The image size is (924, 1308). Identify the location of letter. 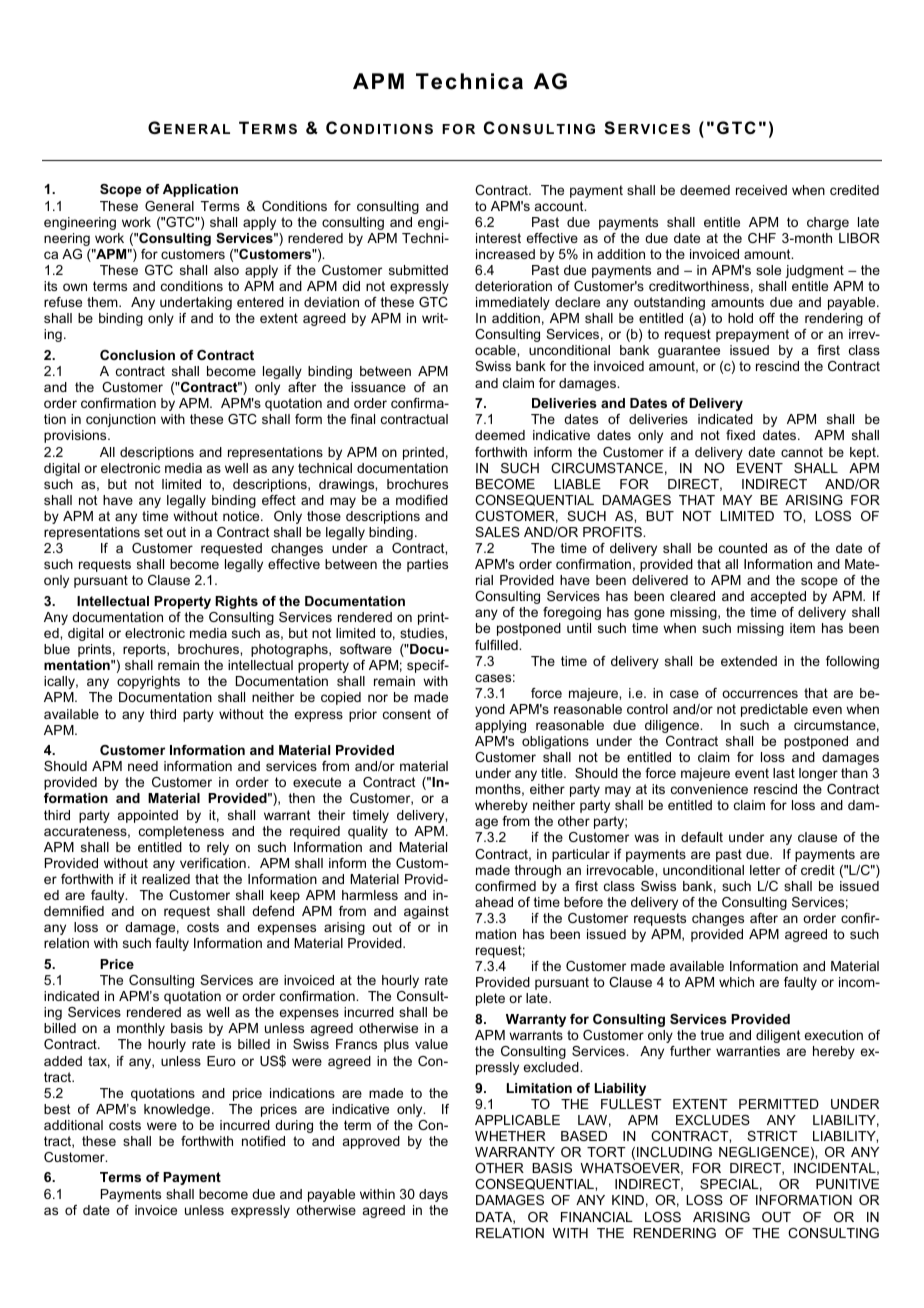
(765, 870).
